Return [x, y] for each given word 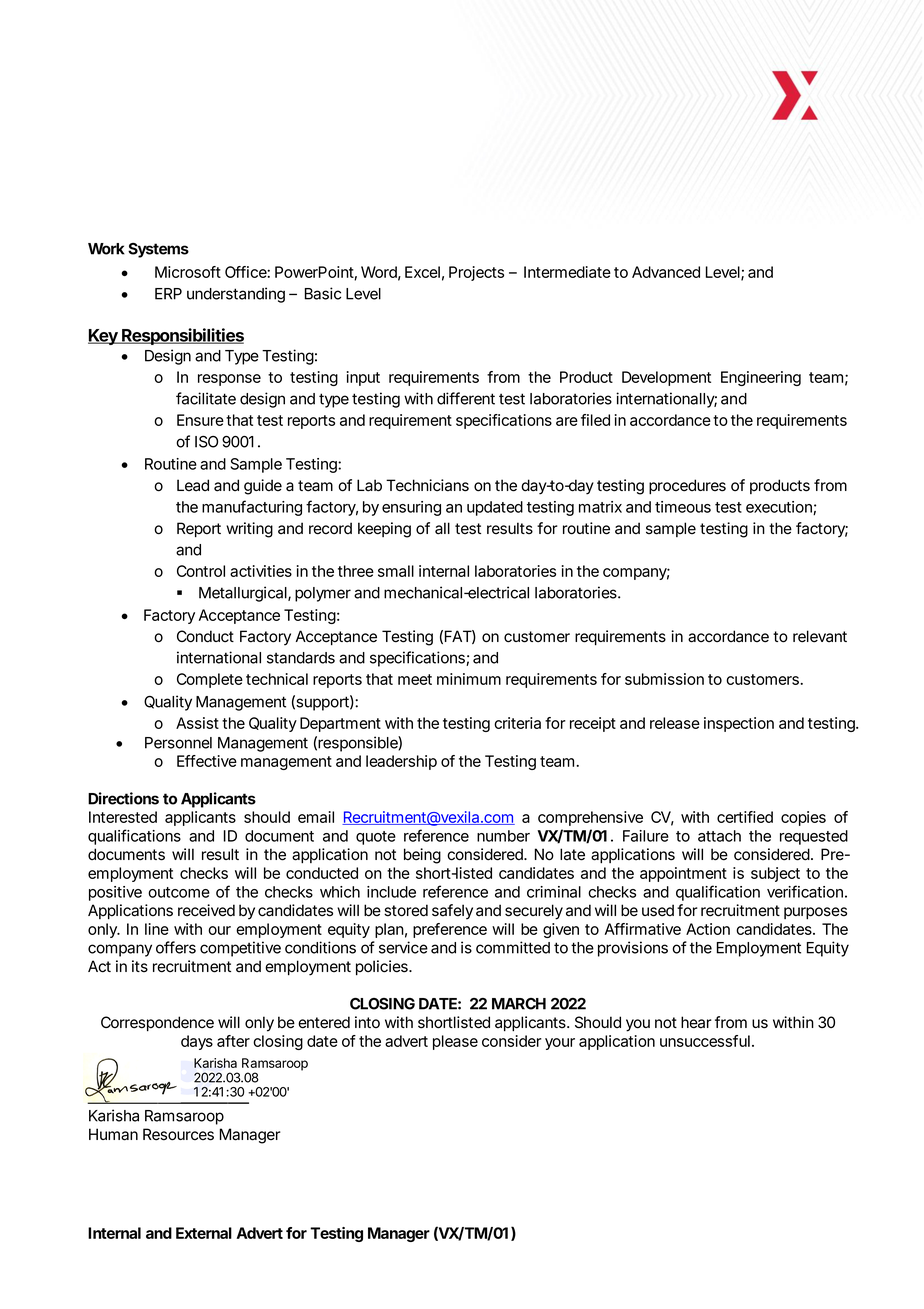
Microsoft [188, 272]
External [204, 1233]
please [455, 1042]
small [396, 571]
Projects [476, 273]
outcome [179, 892]
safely [452, 912]
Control [201, 571]
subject [775, 874]
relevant [820, 636]
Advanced [666, 272]
